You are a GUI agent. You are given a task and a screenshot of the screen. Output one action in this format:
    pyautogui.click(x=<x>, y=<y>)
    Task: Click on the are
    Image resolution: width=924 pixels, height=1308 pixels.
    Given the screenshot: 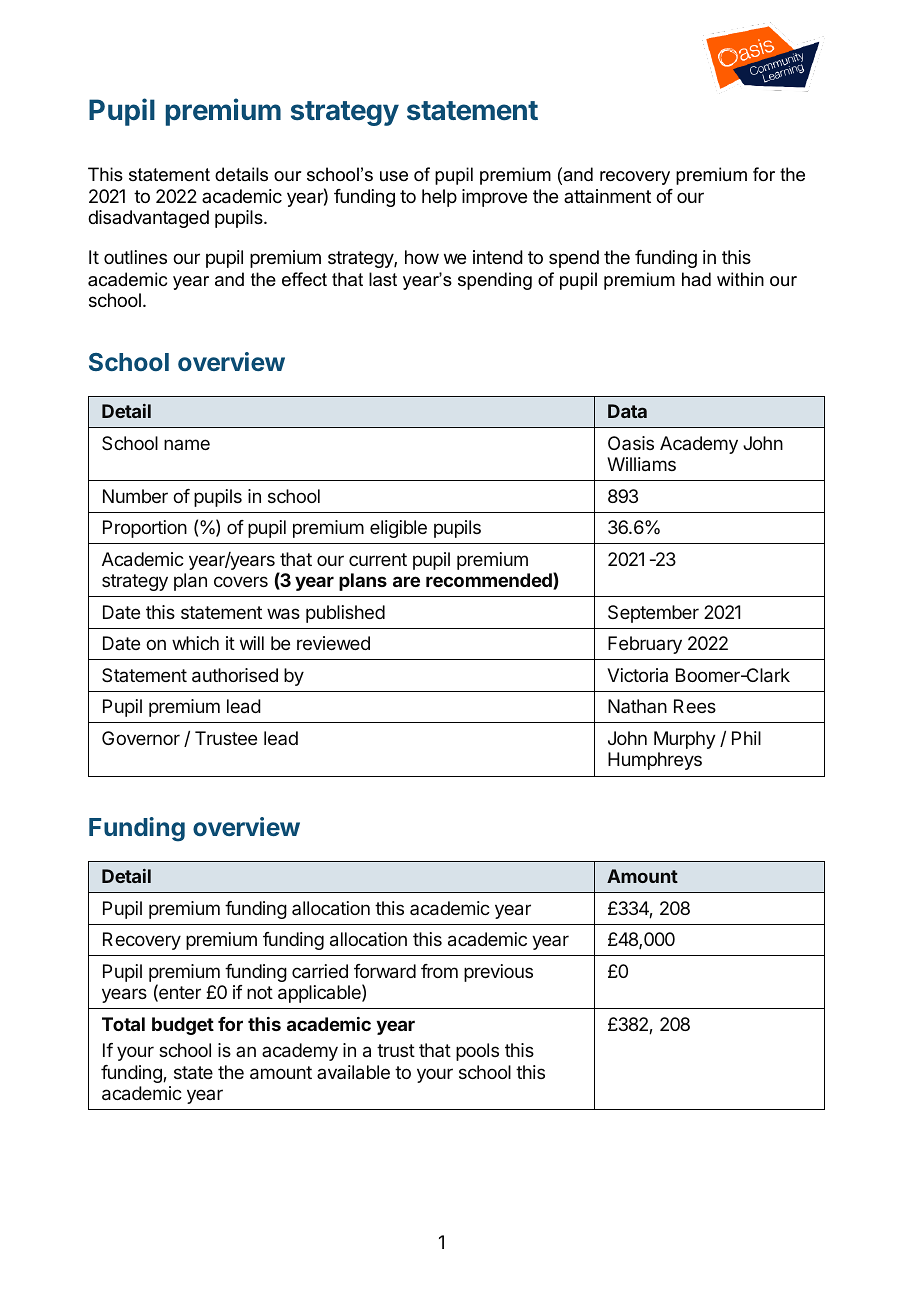 What is the action you would take?
    pyautogui.click(x=406, y=581)
